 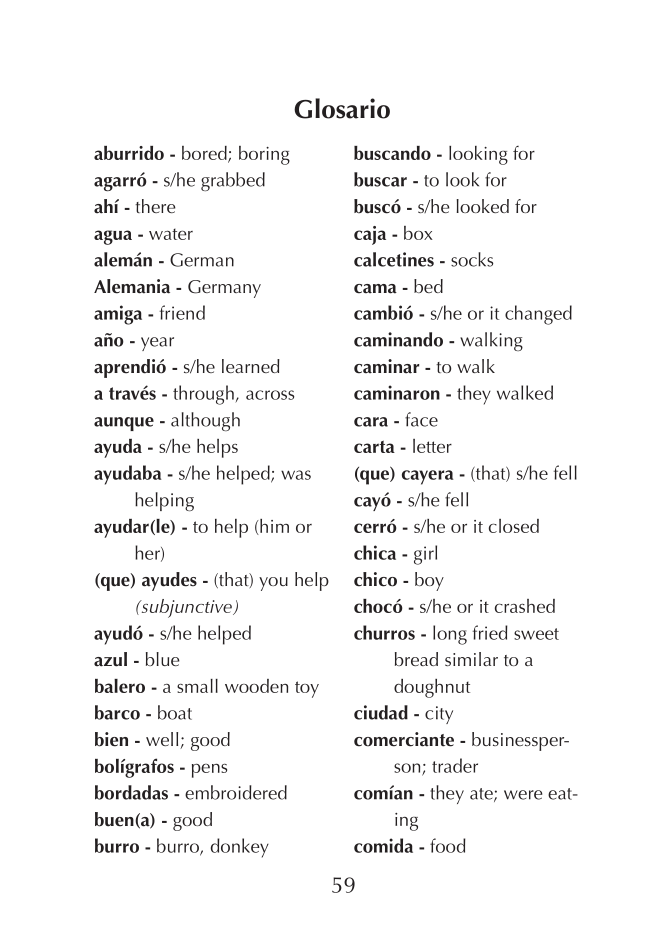 What do you see at coordinates (418, 233) in the screenshot?
I see `box` at bounding box center [418, 233].
